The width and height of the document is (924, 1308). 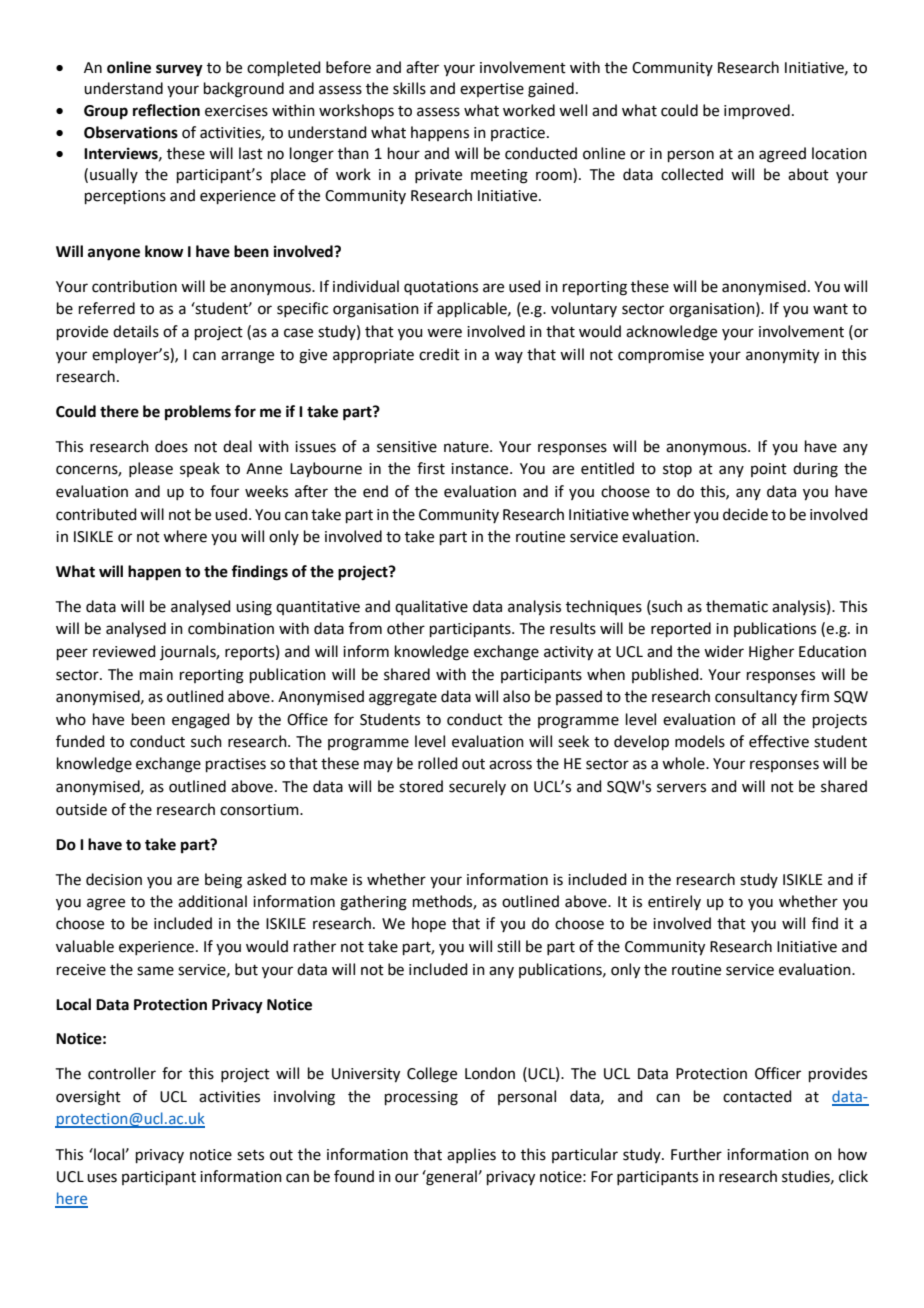 I want to click on servers, so click(x=681, y=788).
